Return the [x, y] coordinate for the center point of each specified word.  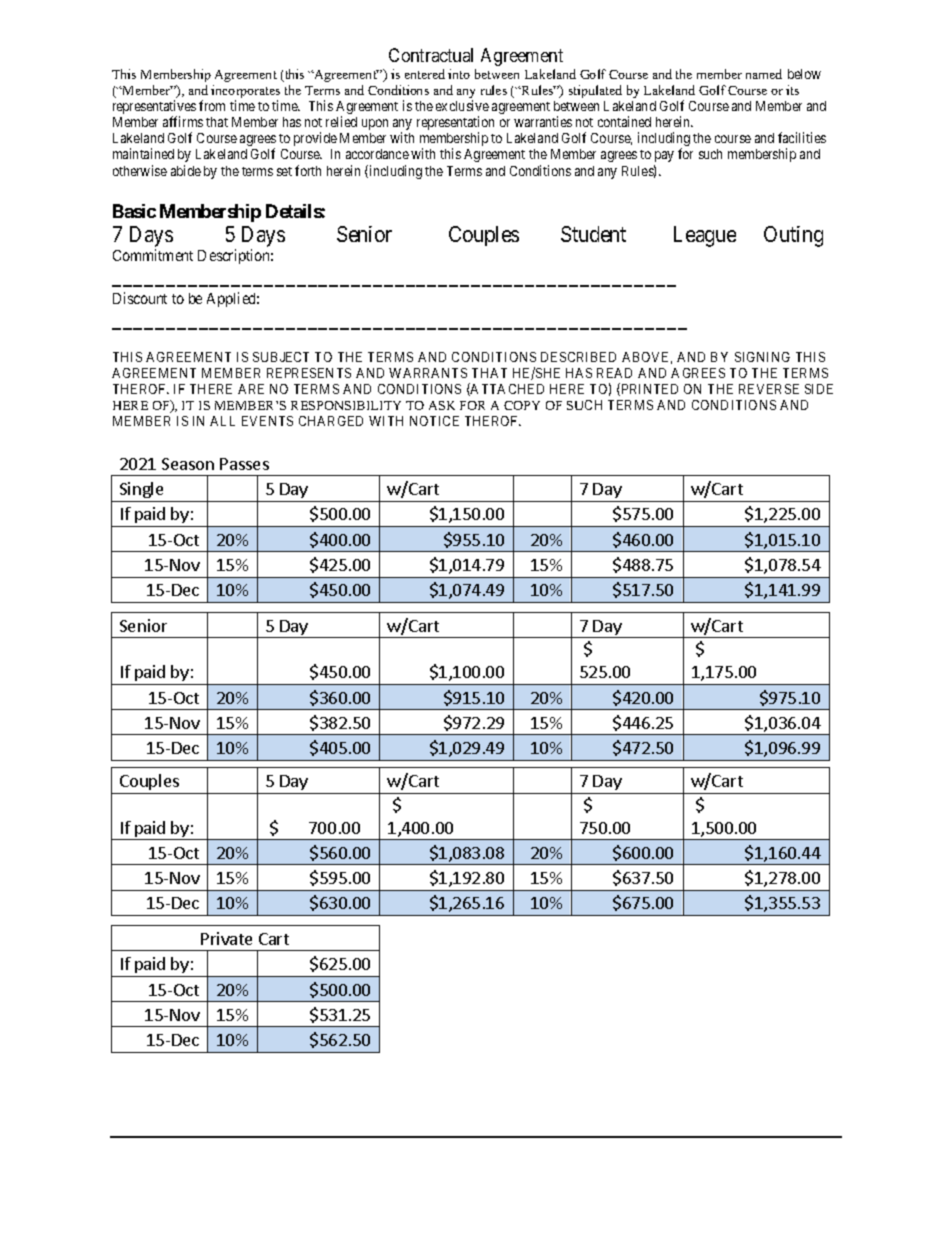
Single [141, 490]
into [459, 74]
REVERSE [769, 389]
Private [226, 938]
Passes [244, 464]
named [764, 74]
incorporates [245, 93]
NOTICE [434, 421]
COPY [522, 405]
